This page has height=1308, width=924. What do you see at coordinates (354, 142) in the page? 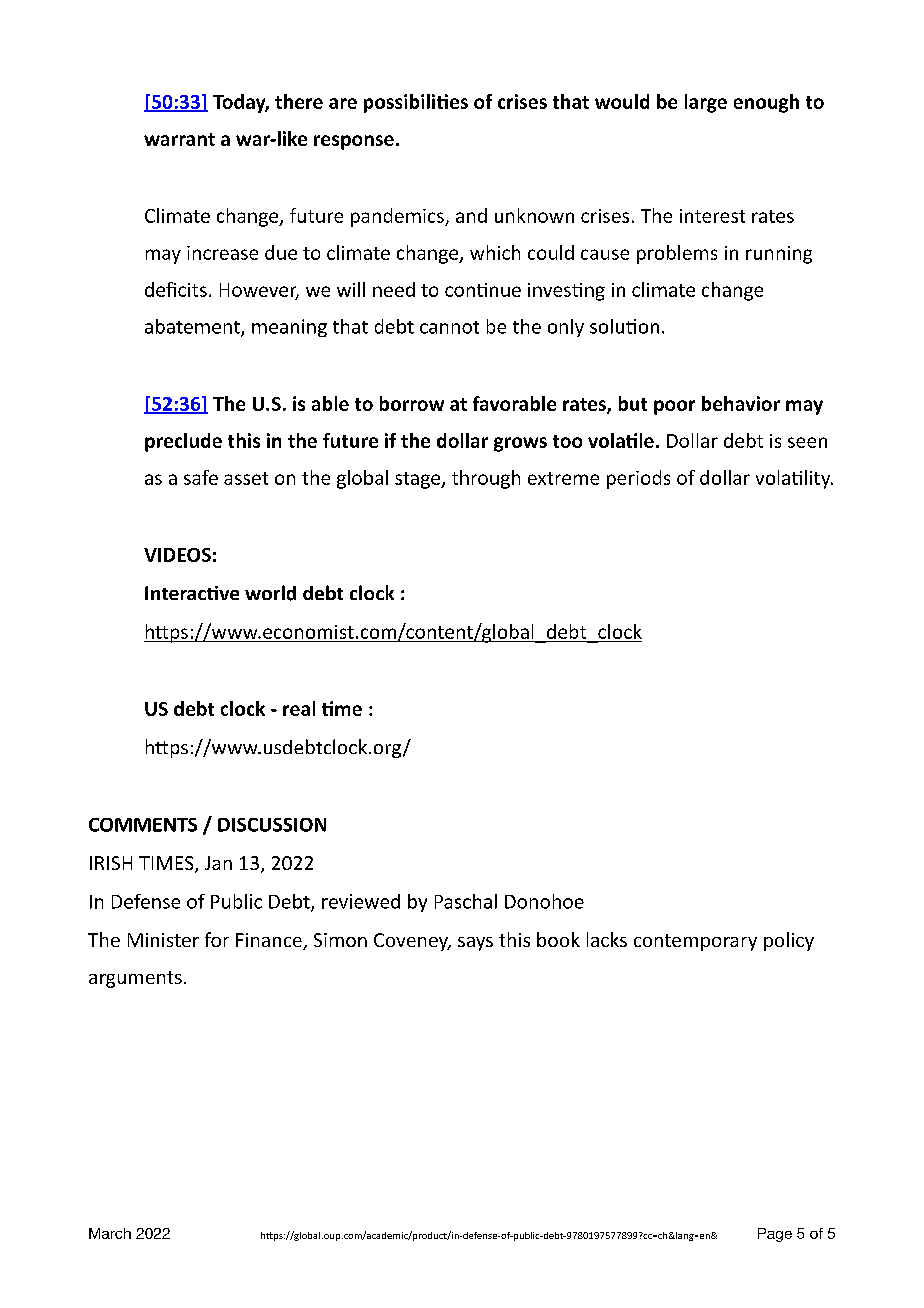
I see `response` at bounding box center [354, 142].
